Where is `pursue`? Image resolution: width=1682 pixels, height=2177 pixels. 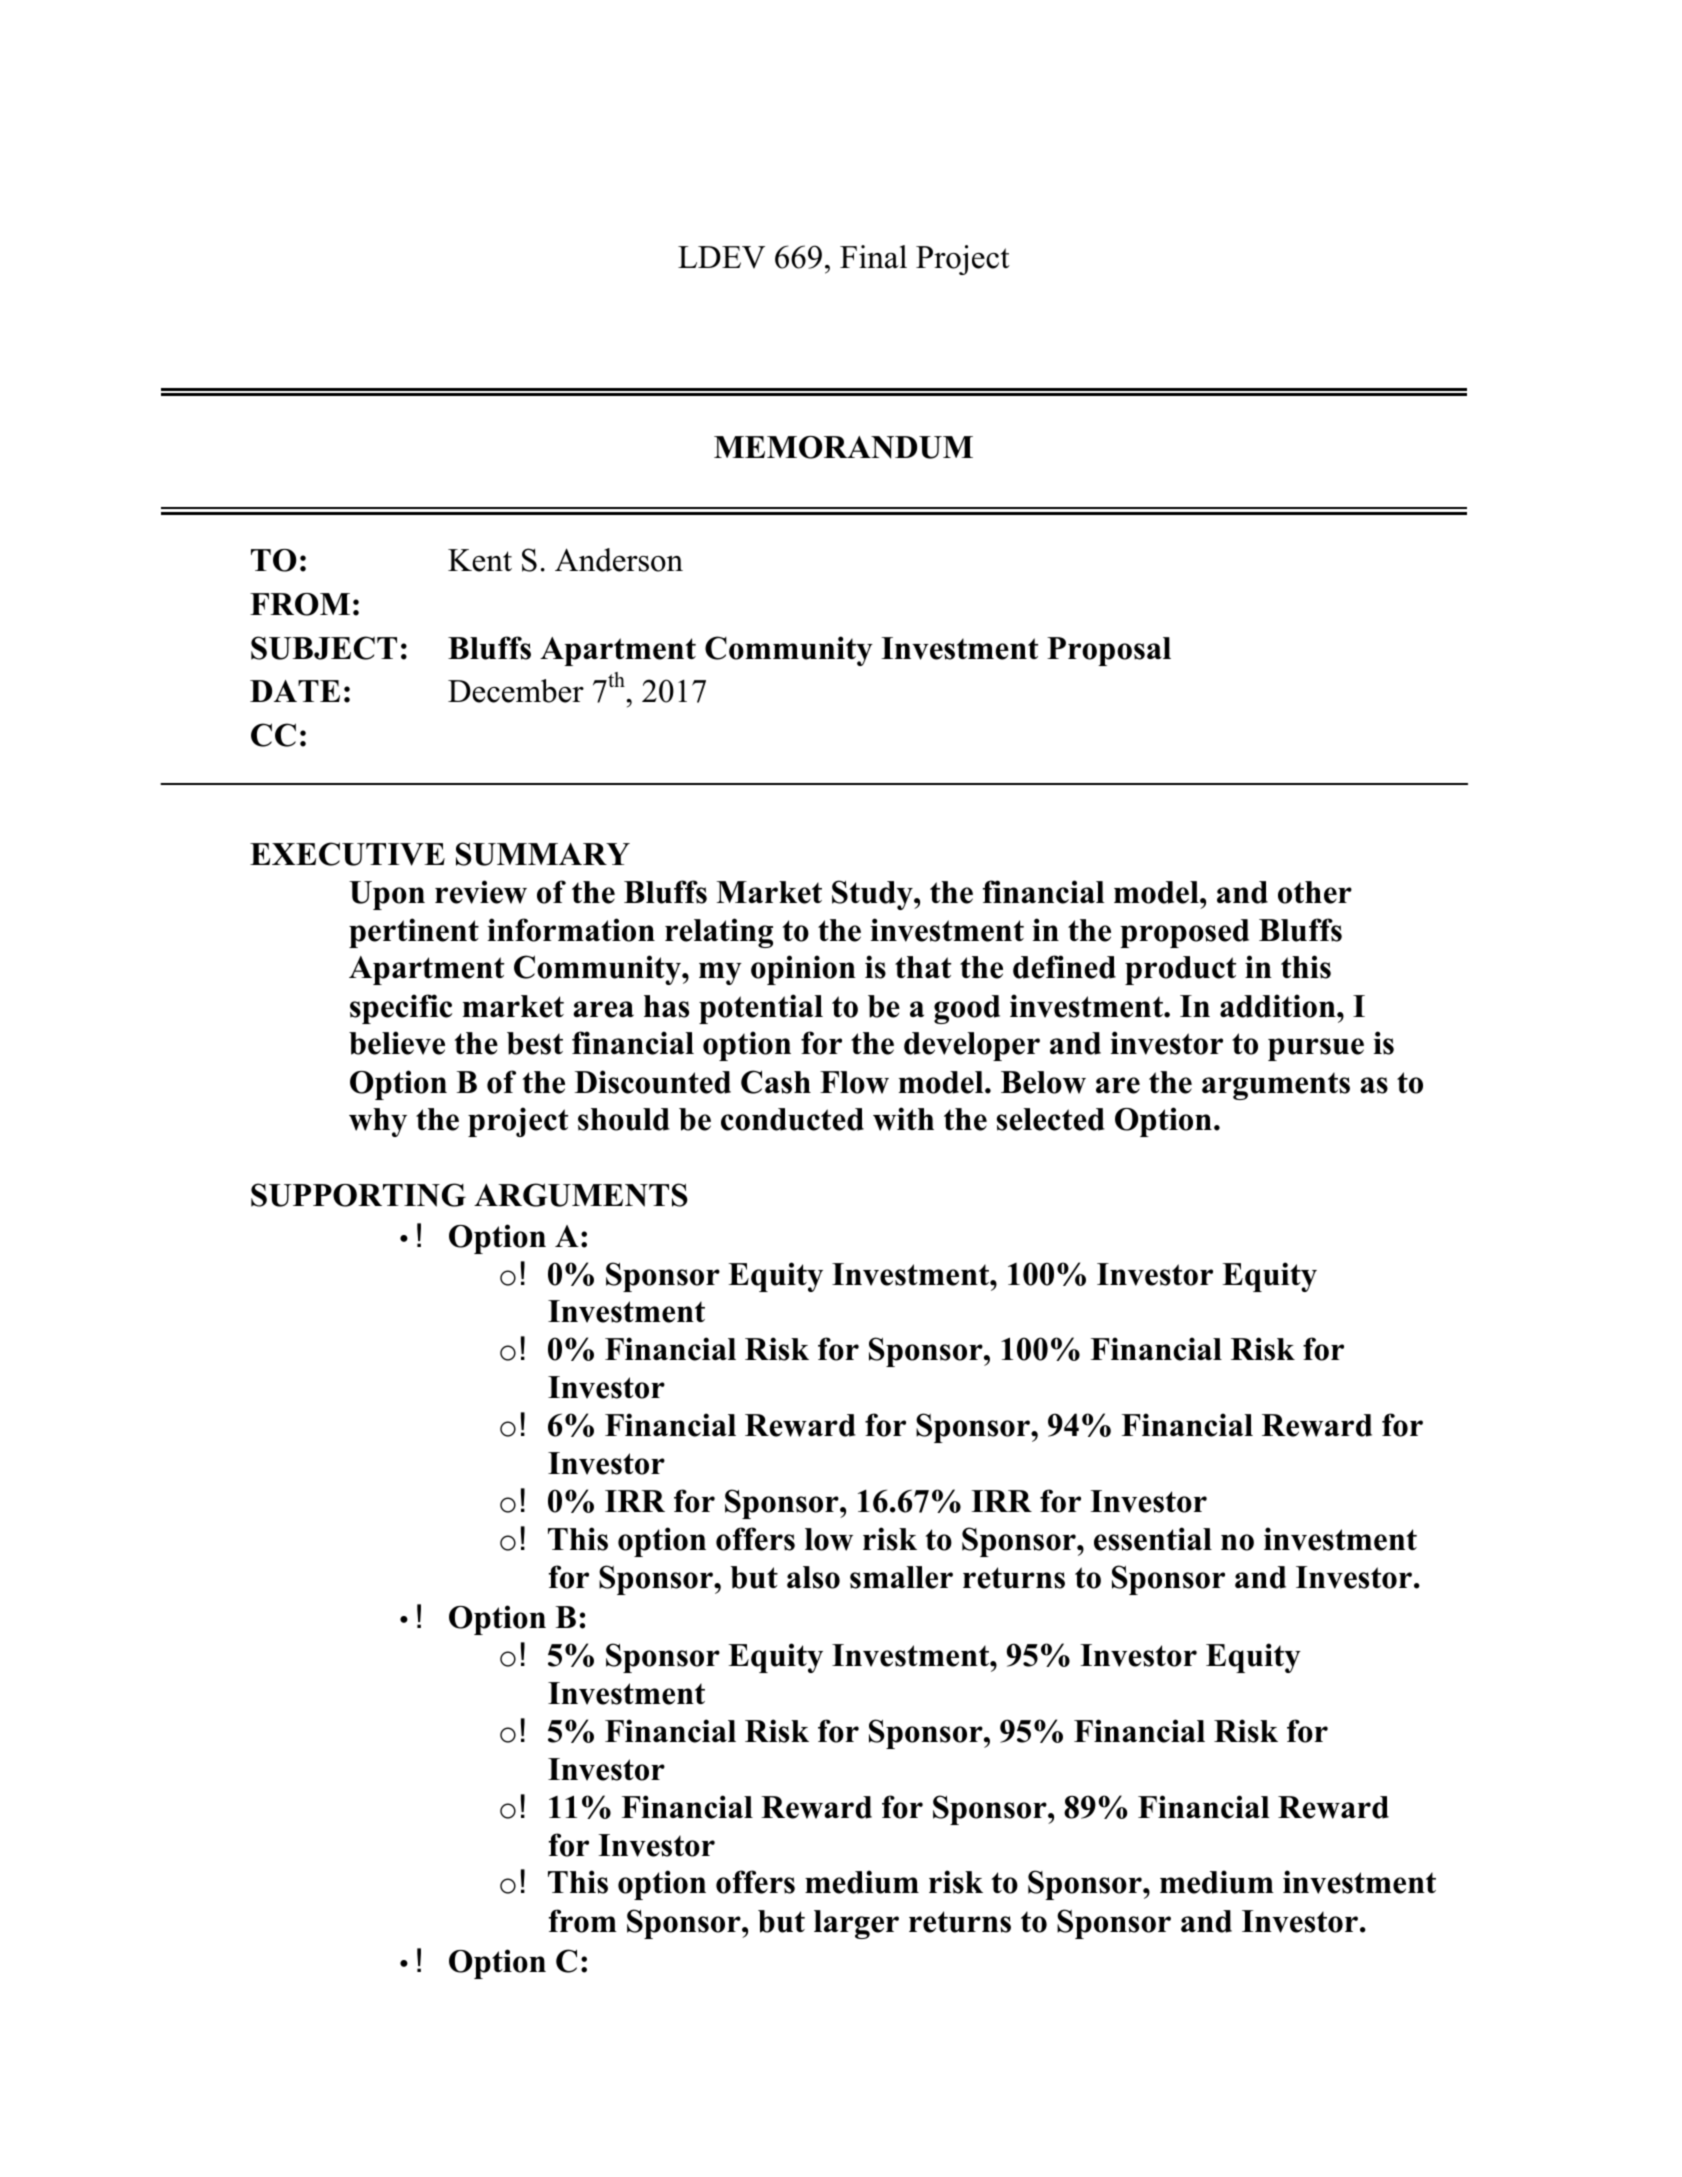
pursue is located at coordinates (1316, 1049).
